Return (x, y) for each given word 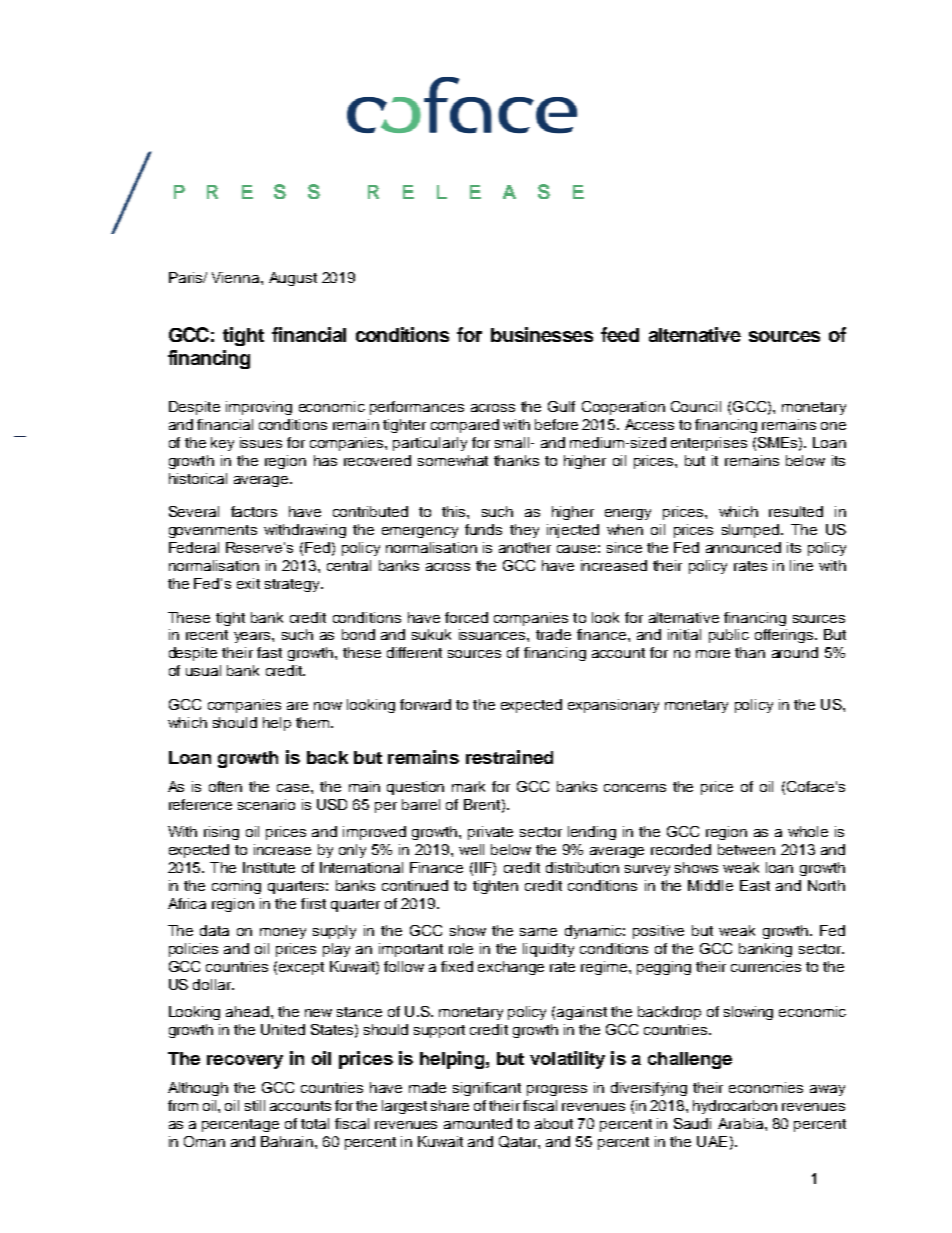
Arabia (742, 1123)
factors (254, 511)
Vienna (237, 277)
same (538, 932)
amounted (478, 1123)
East (755, 885)
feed (620, 334)
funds (483, 529)
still (255, 1105)
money (283, 933)
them (314, 722)
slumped (752, 531)
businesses (542, 334)
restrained (509, 757)
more (713, 654)
